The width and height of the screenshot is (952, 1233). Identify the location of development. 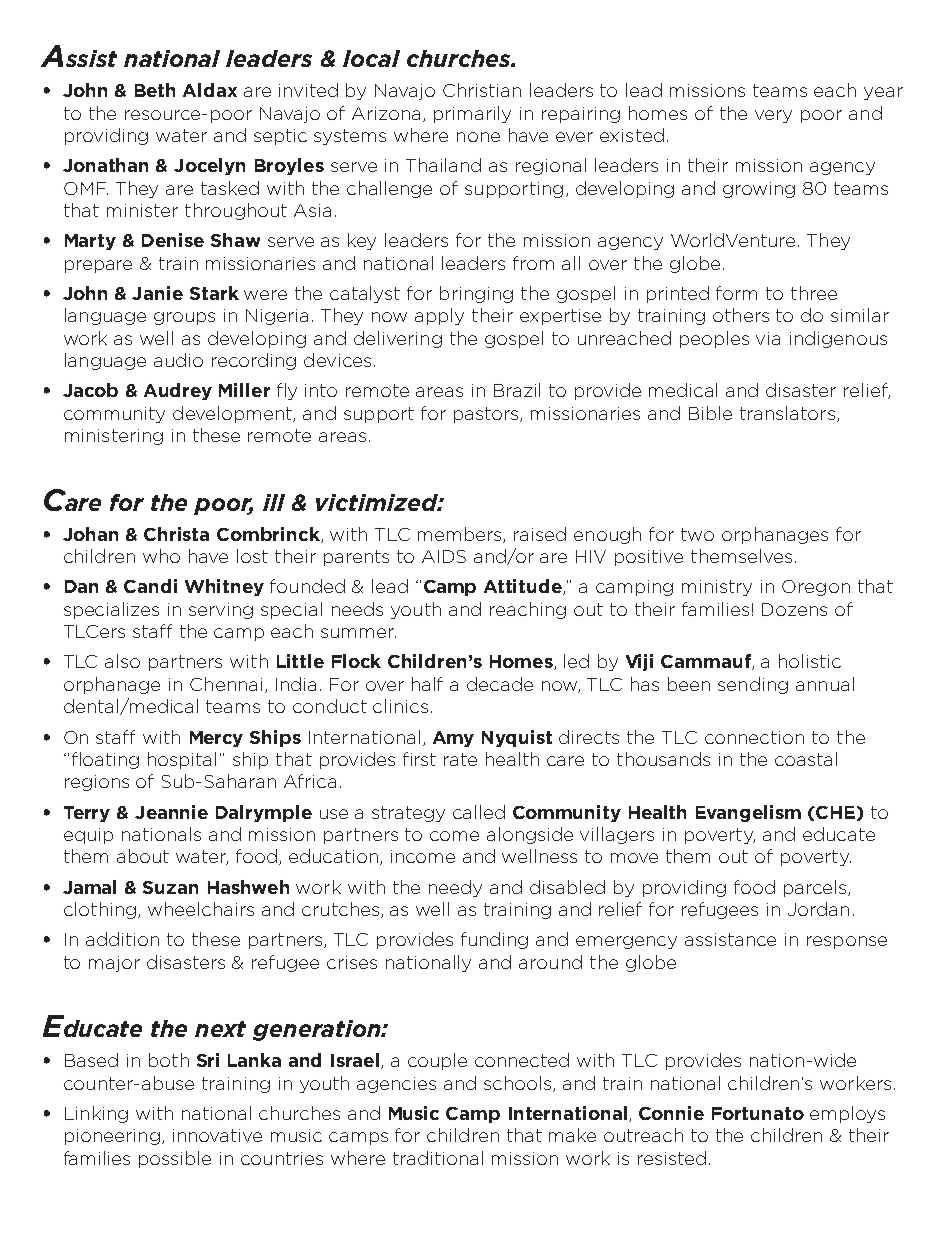
(233, 414).
